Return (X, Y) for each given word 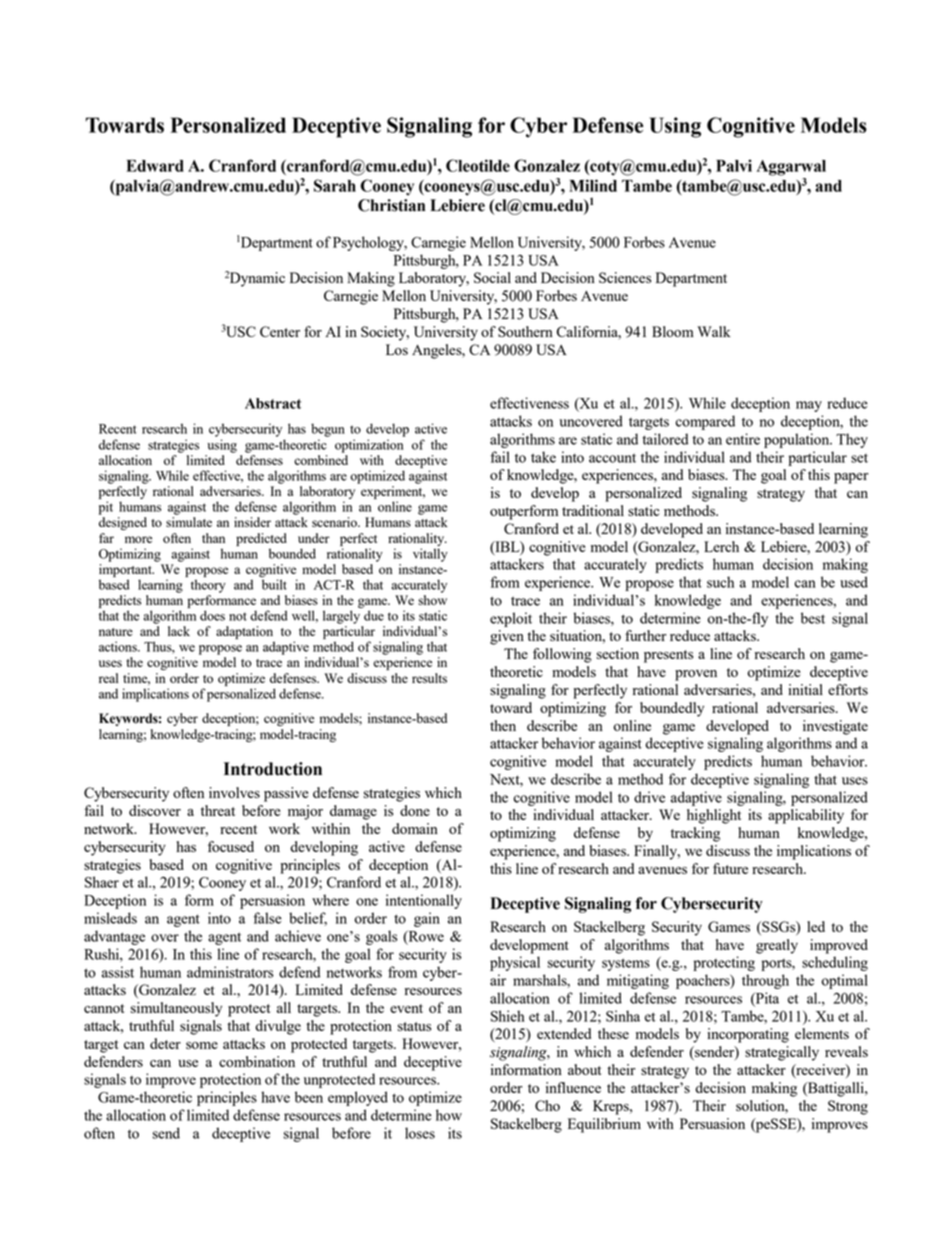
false (267, 918)
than (213, 538)
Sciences (625, 277)
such (720, 582)
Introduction (273, 769)
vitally (430, 555)
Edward (155, 166)
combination (257, 1061)
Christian (391, 205)
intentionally (424, 901)
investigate (835, 727)
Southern (525, 331)
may (809, 406)
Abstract (273, 403)
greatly (777, 946)
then (503, 725)
